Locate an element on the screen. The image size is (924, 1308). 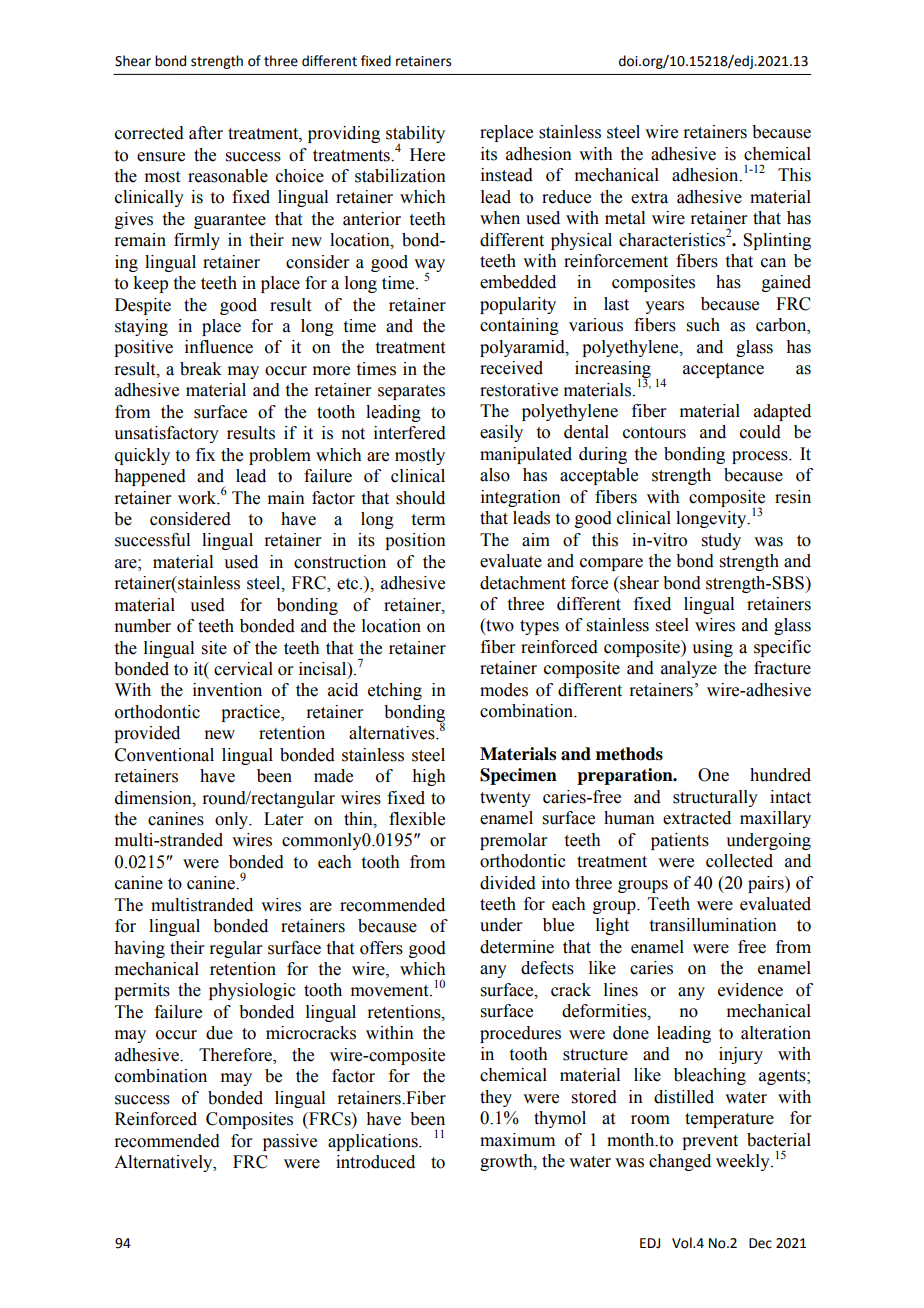
growth is located at coordinates (507, 1162).
